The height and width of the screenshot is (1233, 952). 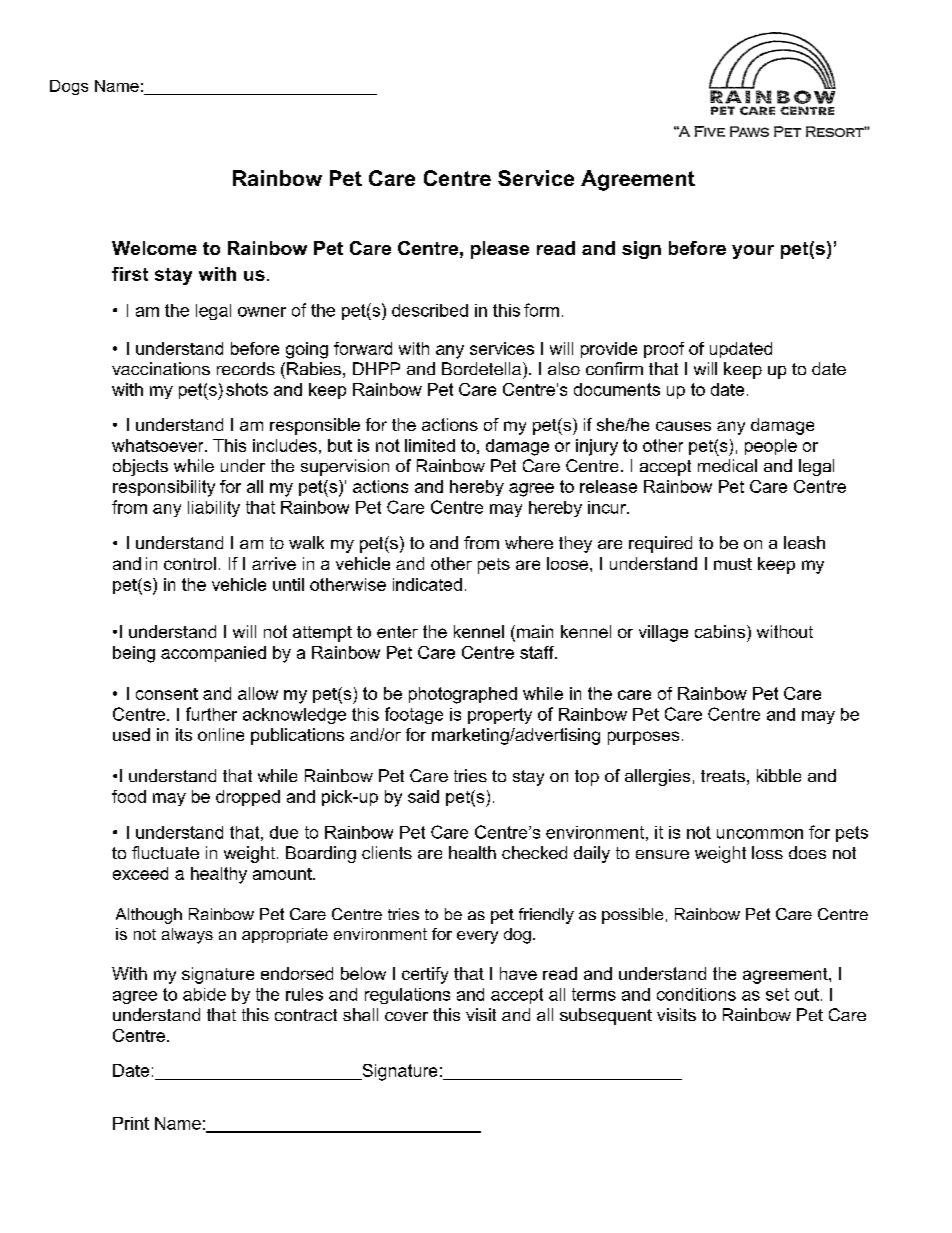 I want to click on loss, so click(x=767, y=852).
